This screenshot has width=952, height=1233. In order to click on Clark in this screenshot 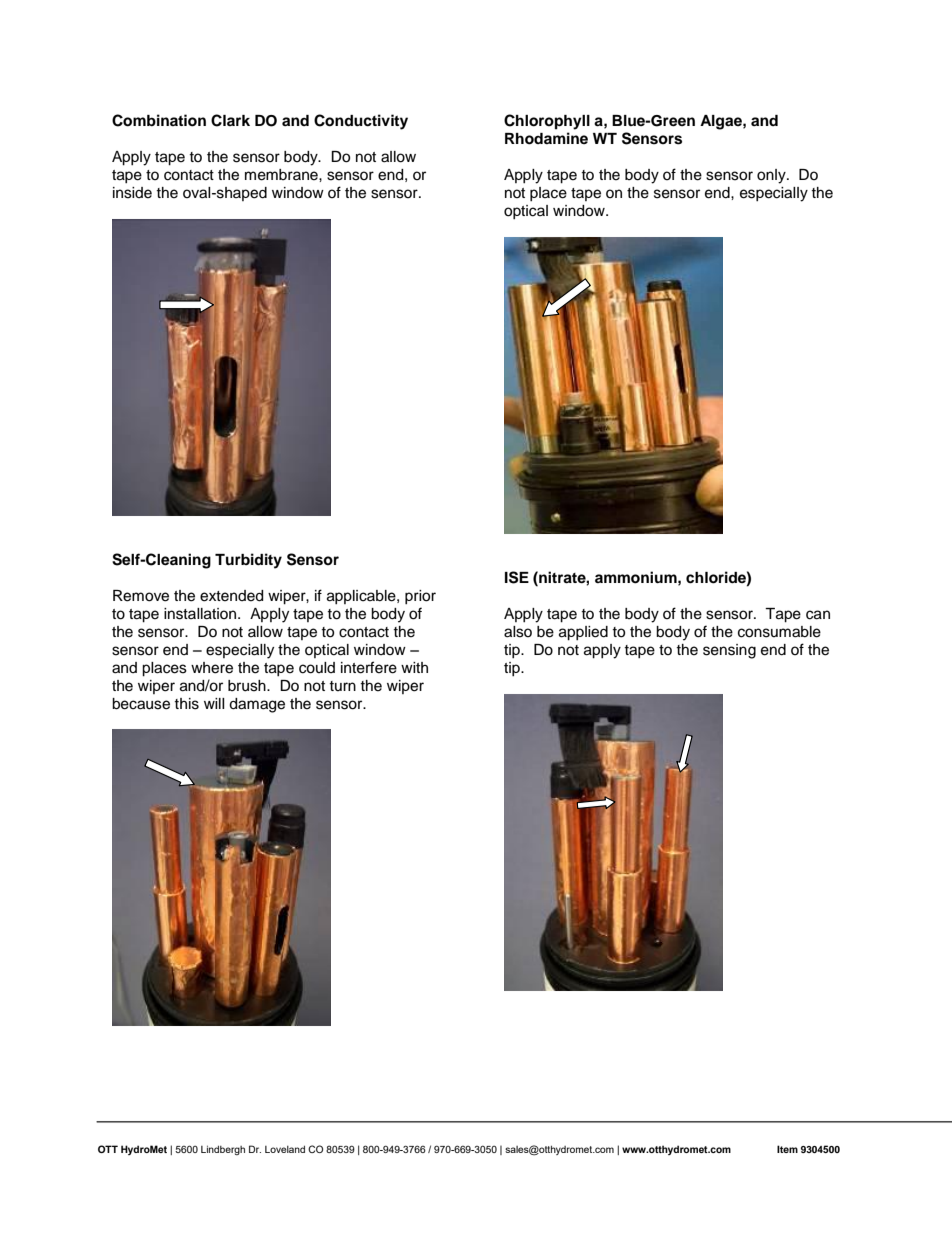, I will do `click(230, 120)`.
